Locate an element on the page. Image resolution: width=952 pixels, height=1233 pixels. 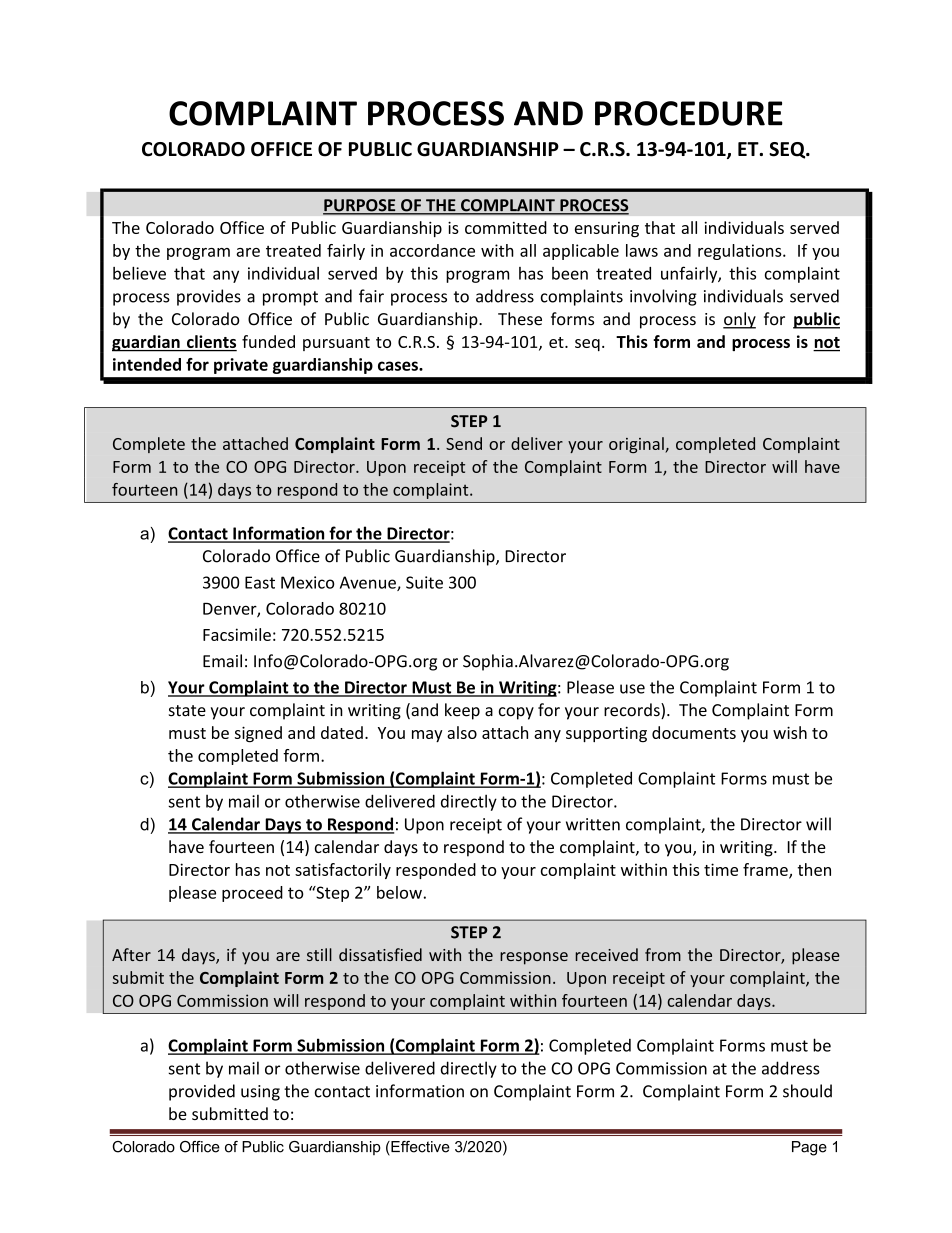
provided is located at coordinates (202, 1092).
